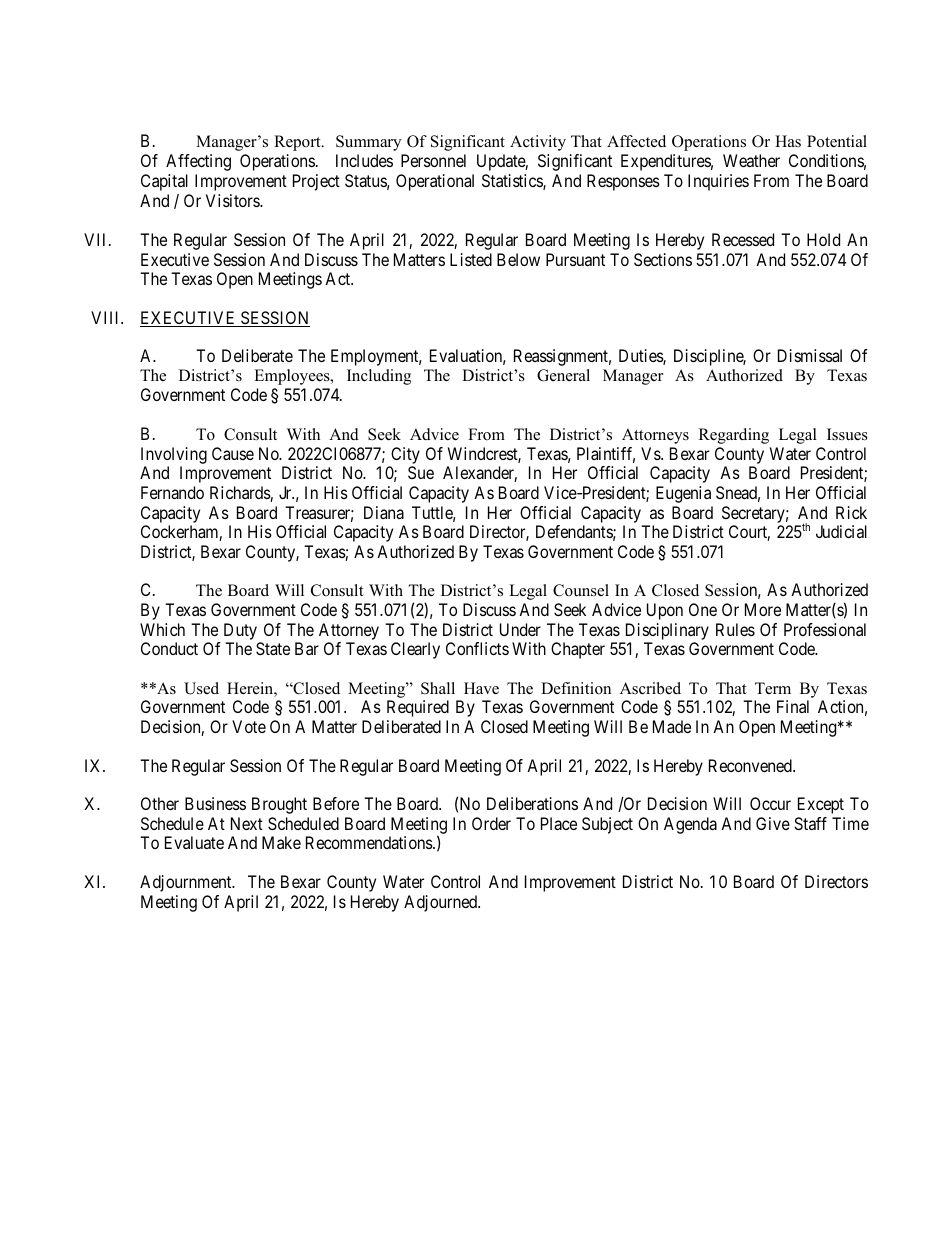 The image size is (952, 1233). I want to click on Weather, so click(751, 160).
